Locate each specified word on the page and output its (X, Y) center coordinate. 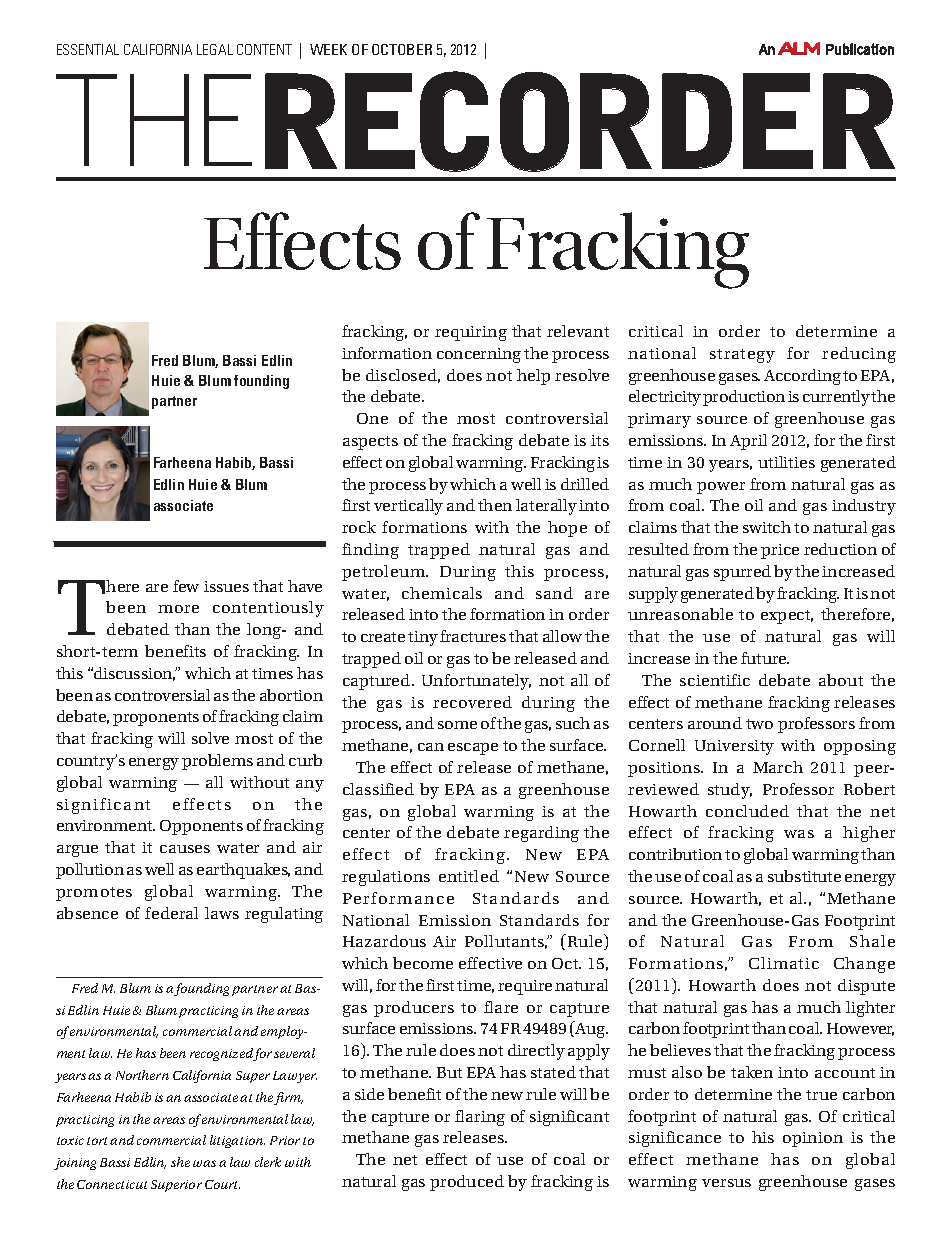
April (748, 442)
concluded (747, 811)
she (180, 1162)
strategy (742, 356)
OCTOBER (402, 49)
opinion (813, 1139)
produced (467, 1183)
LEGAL (215, 49)
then (495, 505)
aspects (370, 443)
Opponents (201, 827)
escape (473, 749)
